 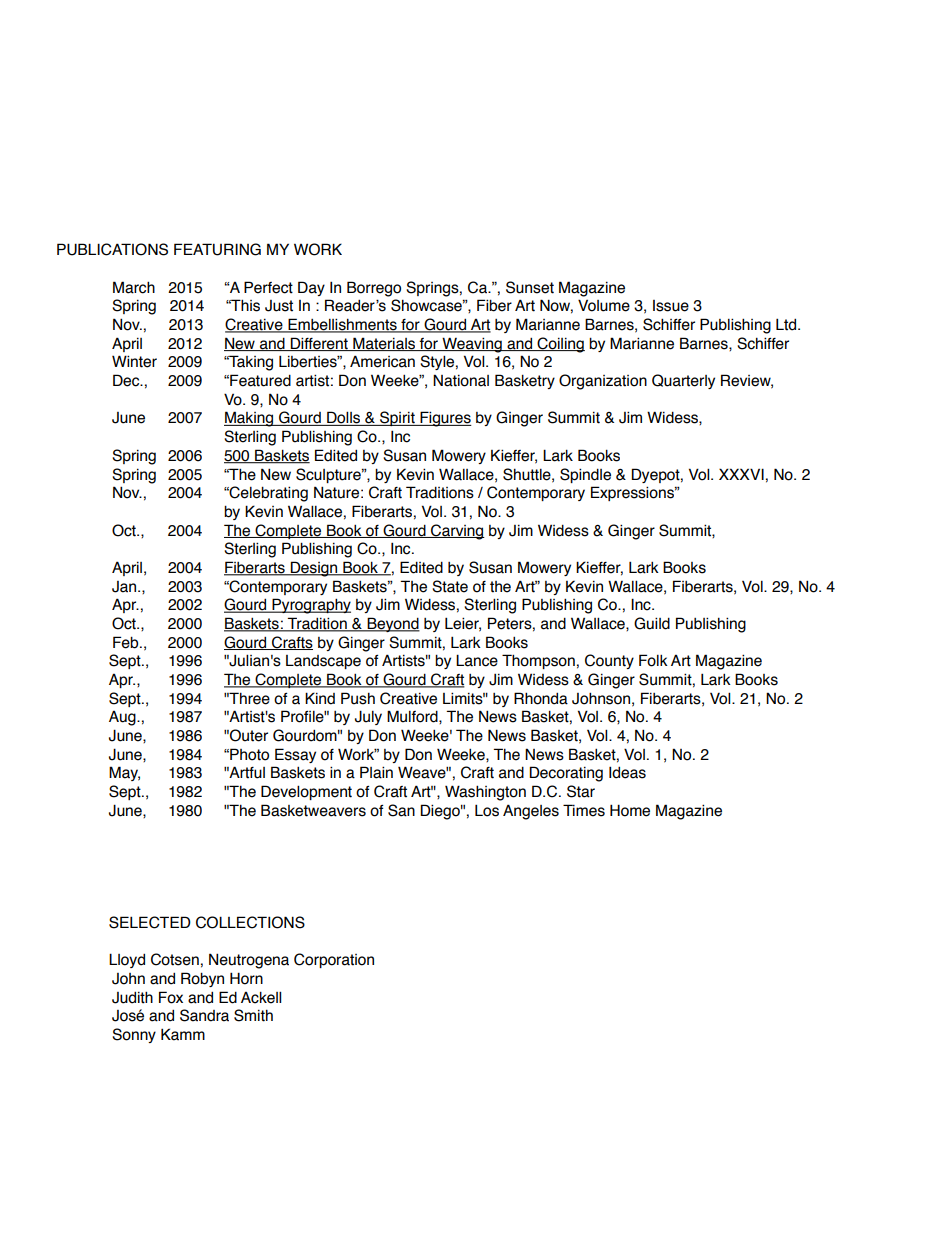 I want to click on Weaving, so click(x=472, y=345).
